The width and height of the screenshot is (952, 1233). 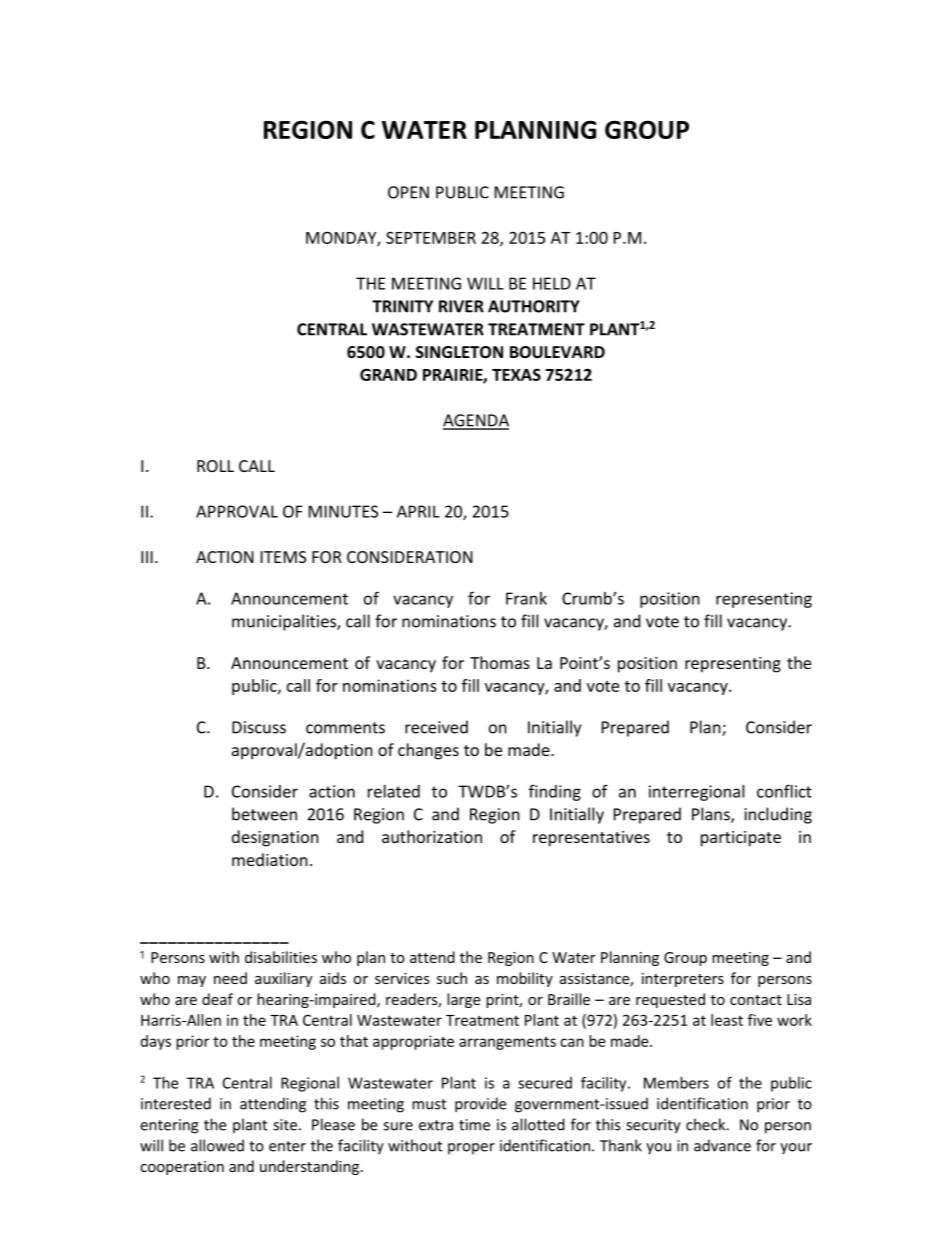 I want to click on advance, so click(x=722, y=1145).
